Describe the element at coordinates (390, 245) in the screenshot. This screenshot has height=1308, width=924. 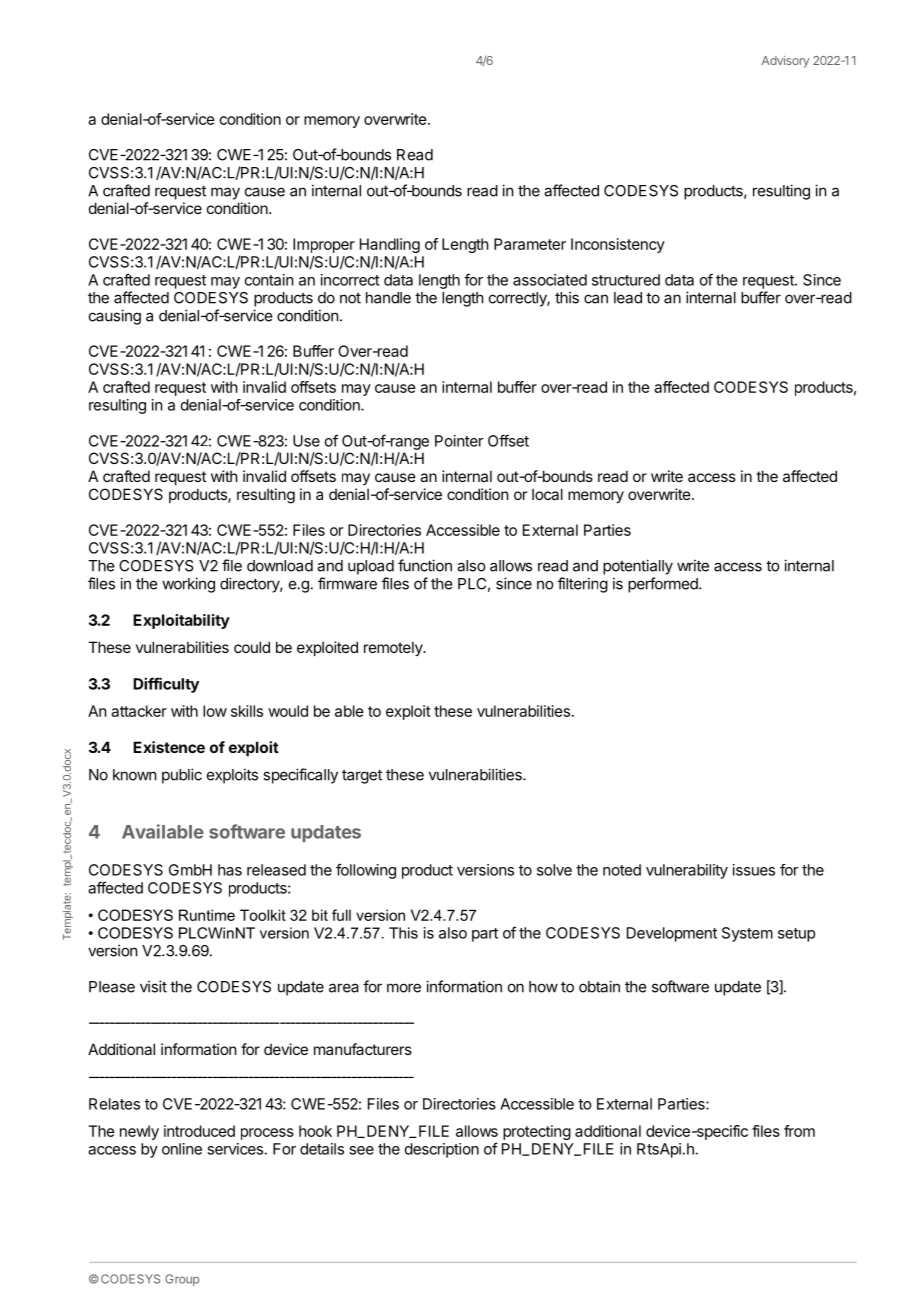
I see `Handling` at that location.
